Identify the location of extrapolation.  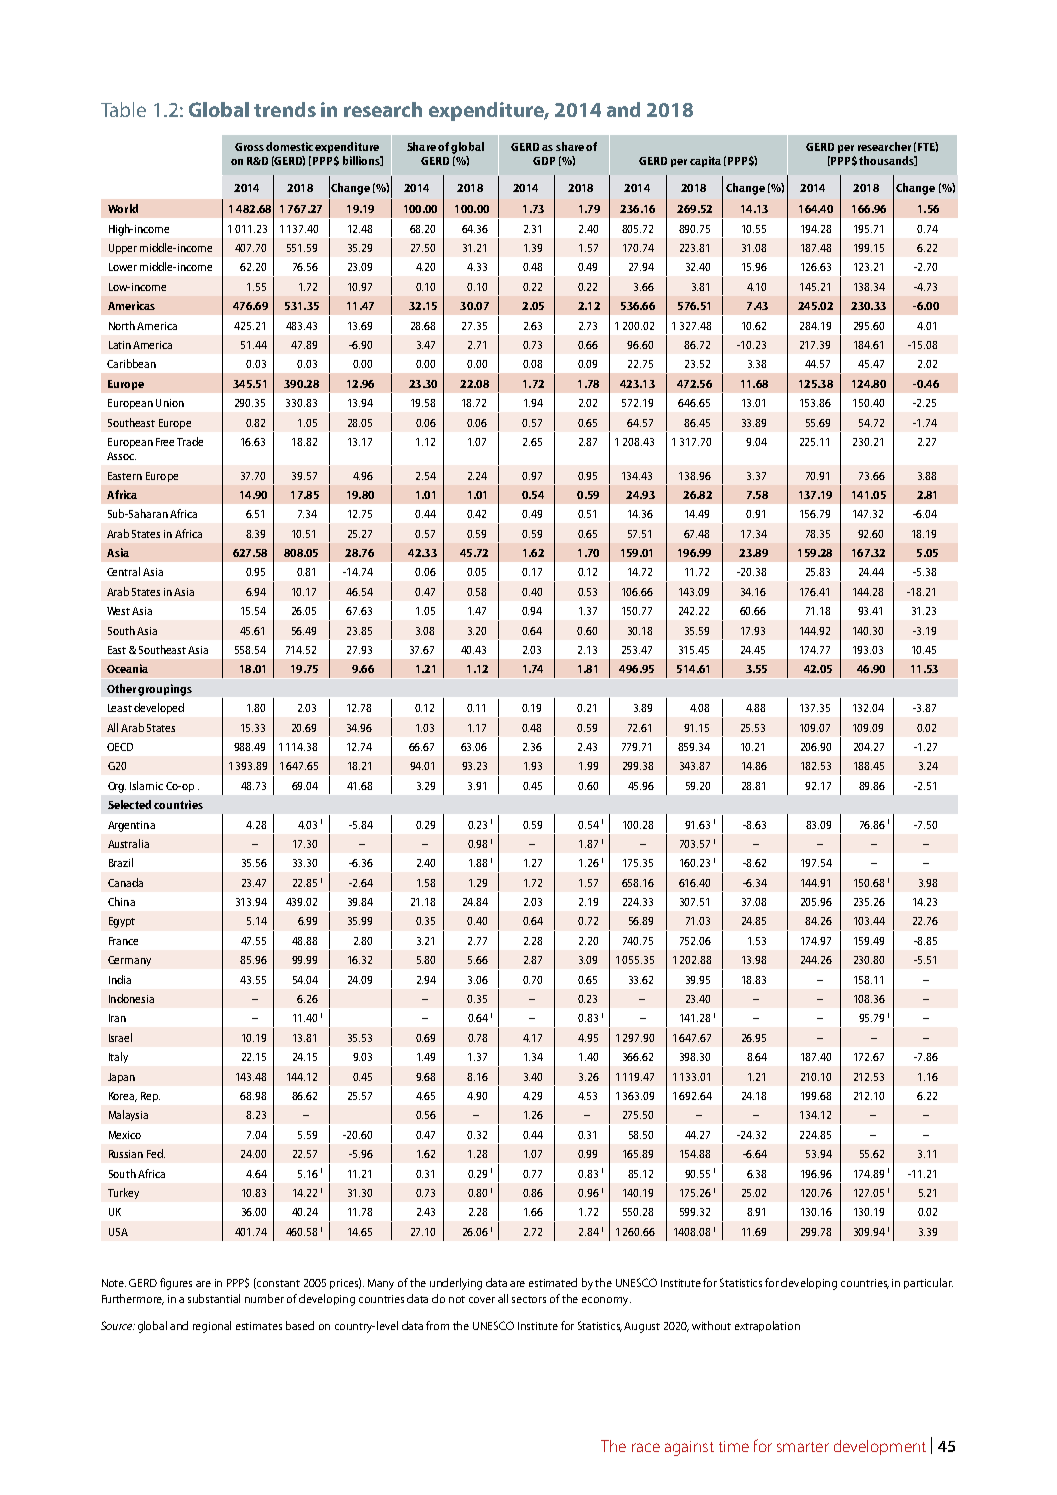
(767, 1326).
